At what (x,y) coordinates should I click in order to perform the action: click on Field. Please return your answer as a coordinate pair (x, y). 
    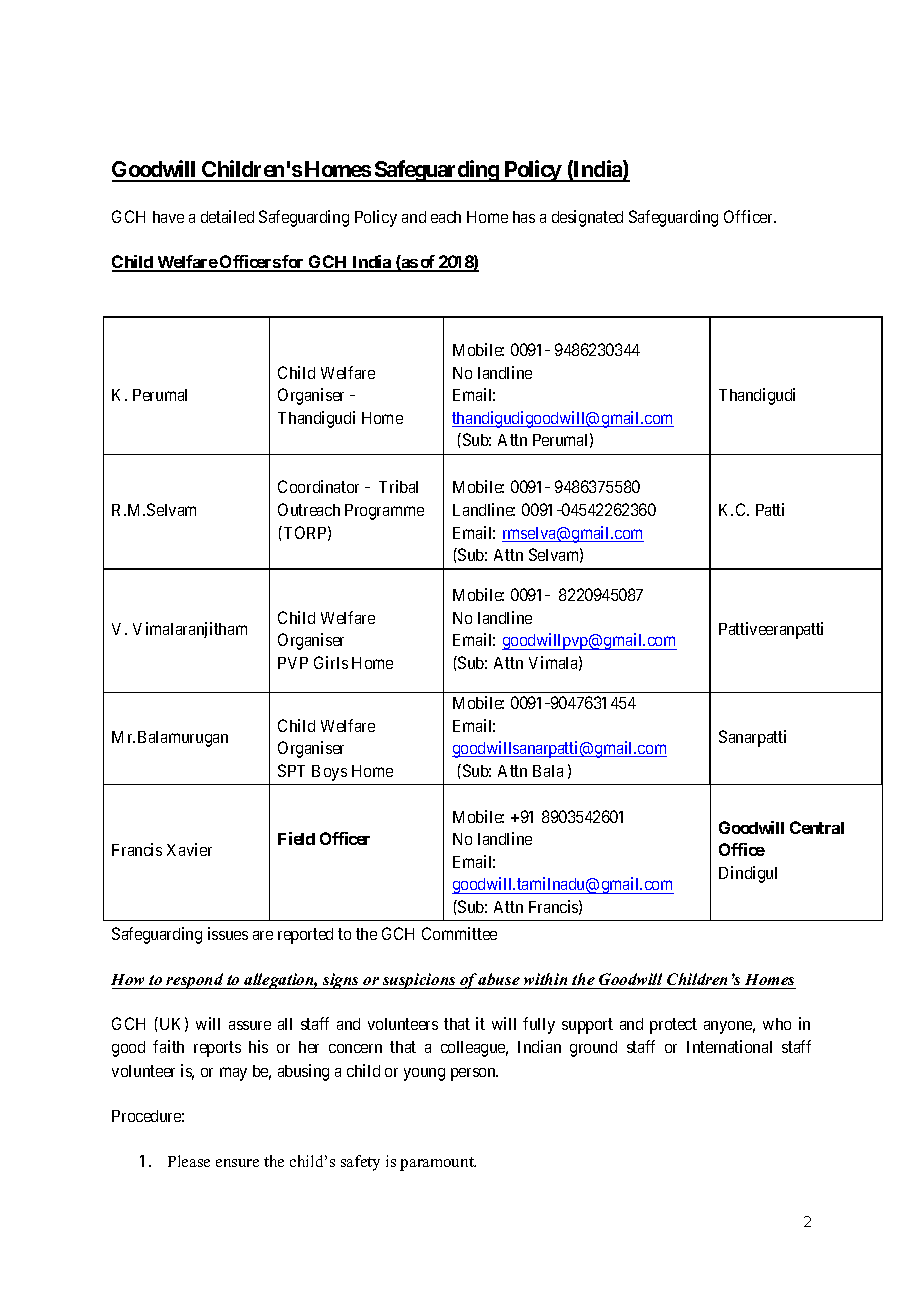
    Looking at the image, I should click on (296, 838).
